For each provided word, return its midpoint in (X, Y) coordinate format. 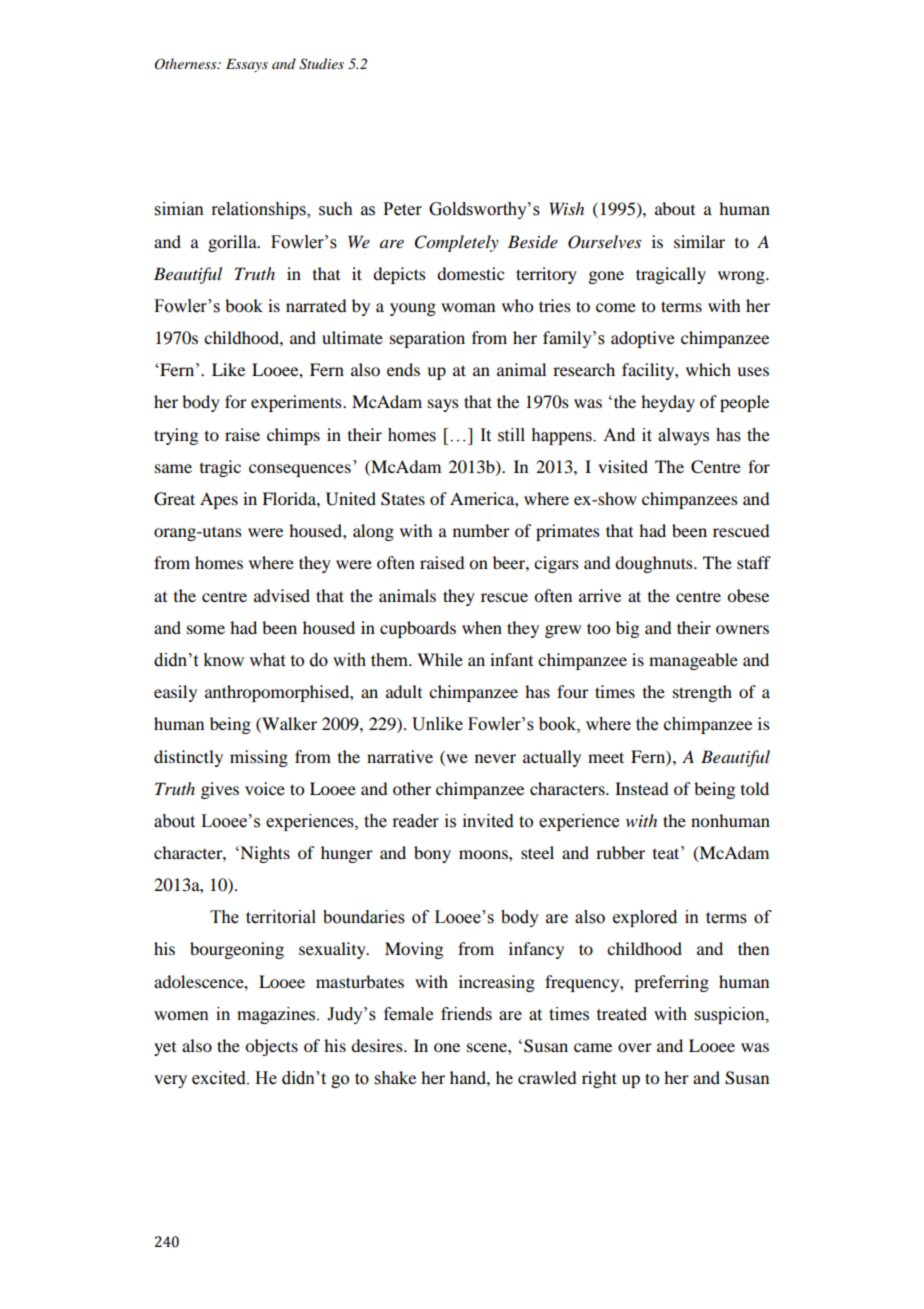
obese (748, 595)
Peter (402, 209)
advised (282, 595)
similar (699, 241)
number (481, 530)
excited (220, 1078)
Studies (321, 64)
